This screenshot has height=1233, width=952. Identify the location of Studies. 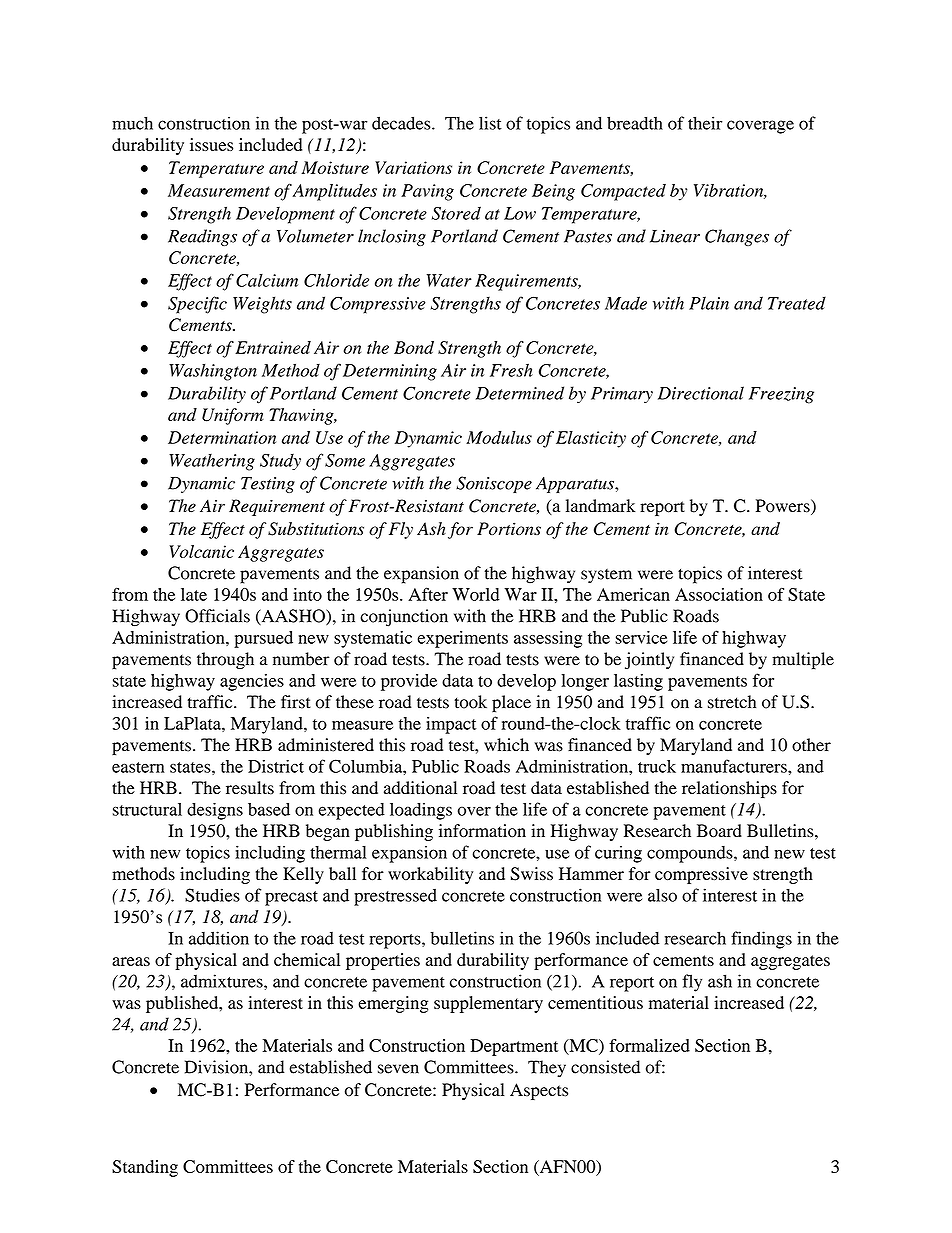
(212, 895).
